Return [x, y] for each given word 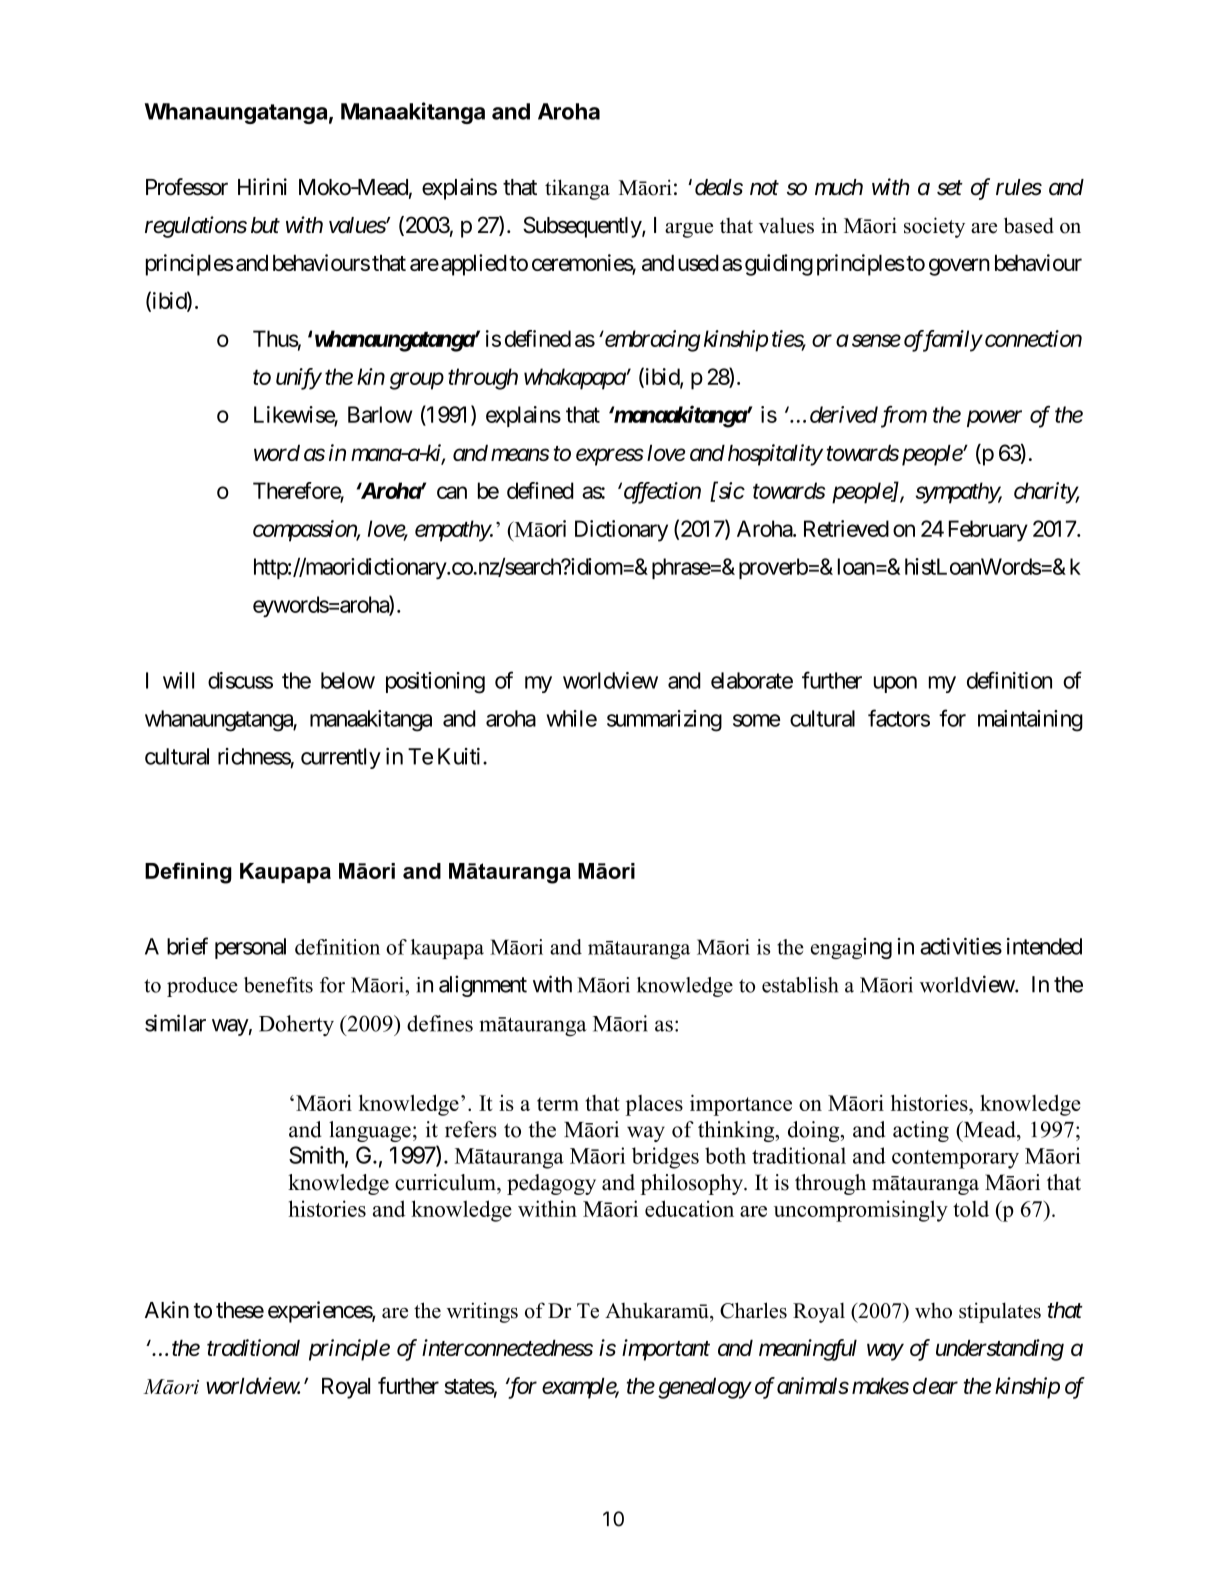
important [666, 1350]
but [265, 225]
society [934, 227]
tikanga [577, 189]
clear [935, 1385]
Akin [167, 1309]
